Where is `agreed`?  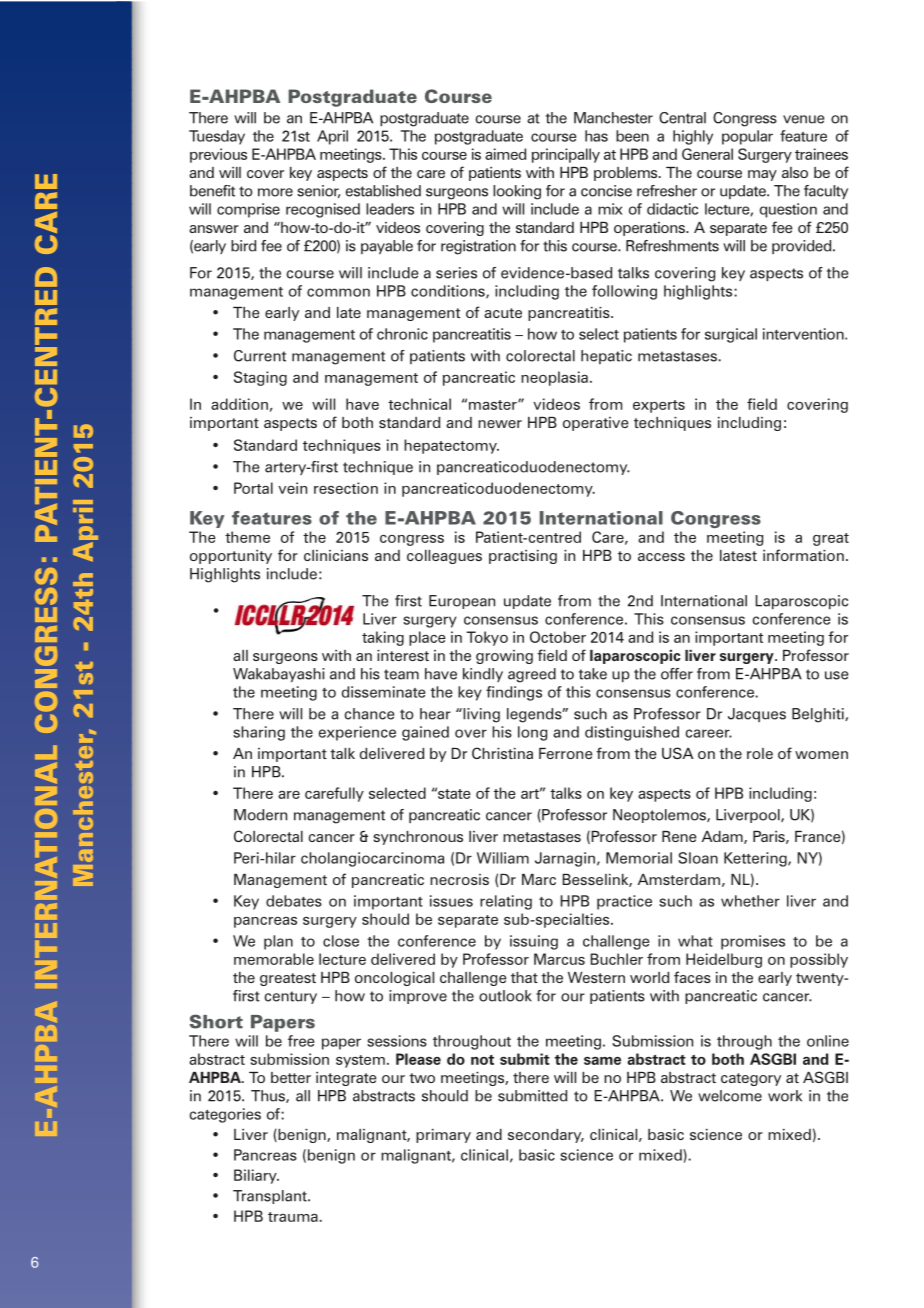
agreed is located at coordinates (532, 675).
